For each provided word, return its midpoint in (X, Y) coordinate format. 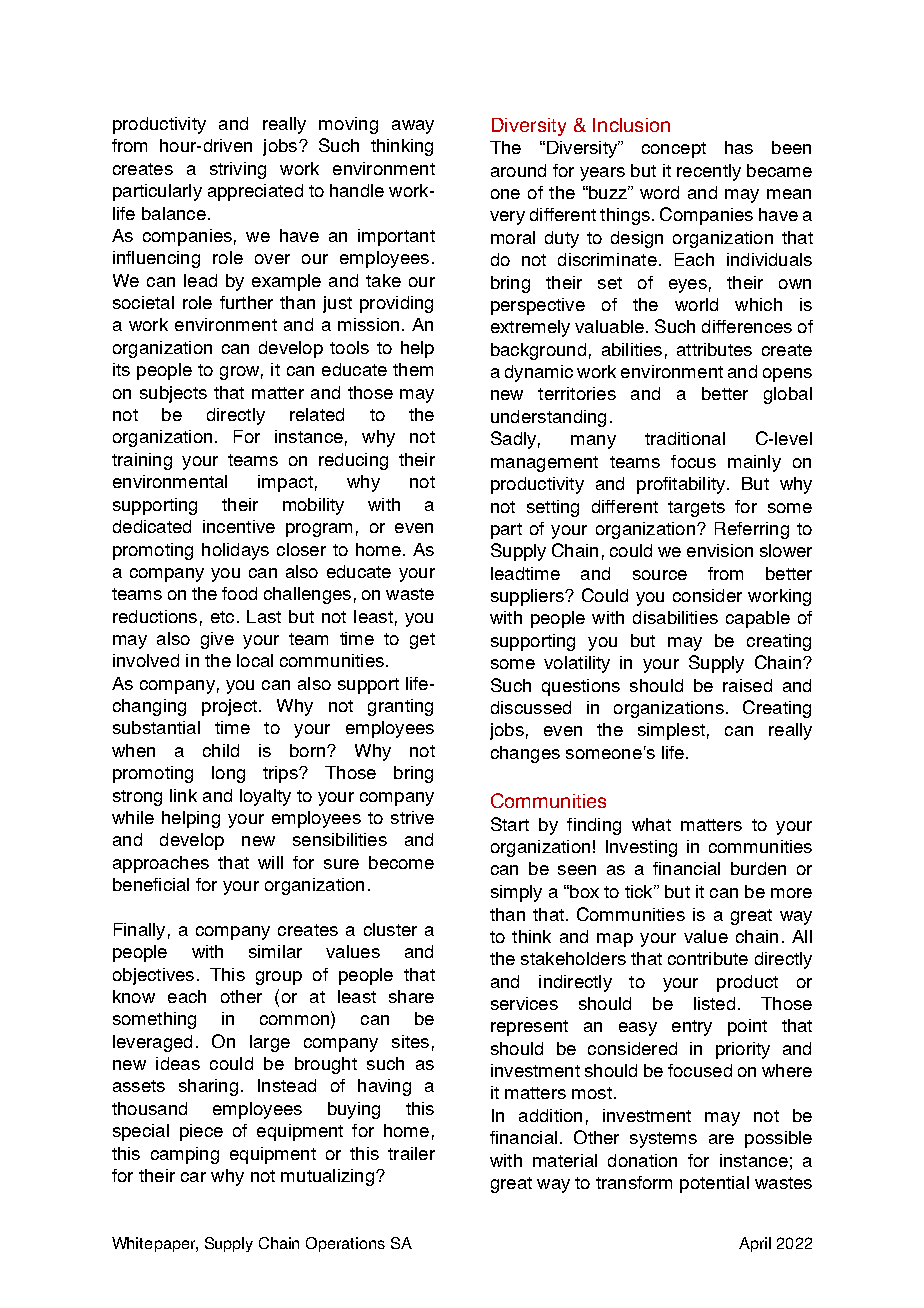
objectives (153, 976)
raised (747, 685)
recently (709, 172)
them (413, 369)
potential (714, 1184)
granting (400, 707)
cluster (390, 929)
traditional (685, 438)
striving (238, 170)
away (413, 127)
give (217, 640)
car (193, 1177)
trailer (411, 1153)
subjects (173, 394)
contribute (708, 958)
